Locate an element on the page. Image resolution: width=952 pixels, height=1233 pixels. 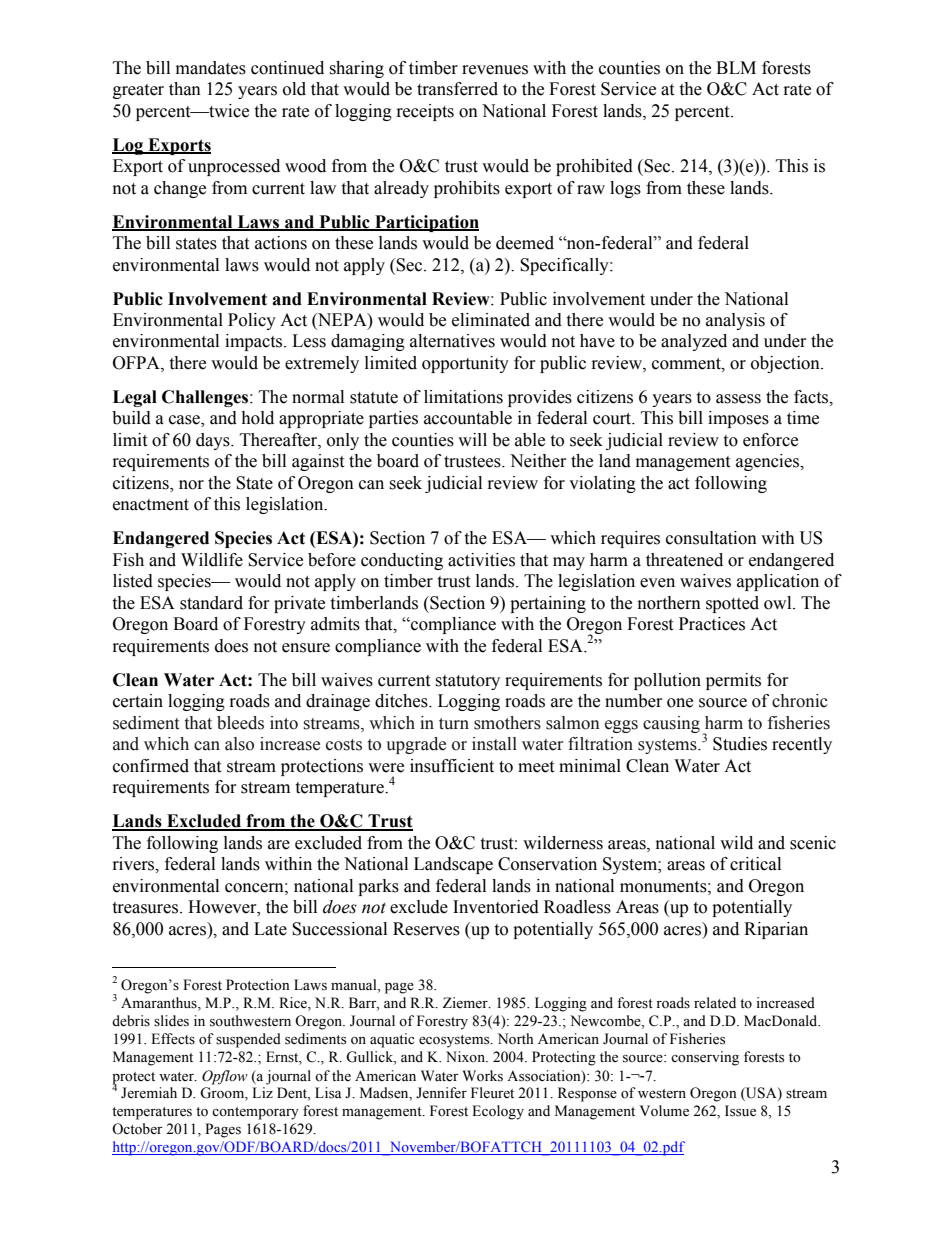
contemporary is located at coordinates (255, 1113).
